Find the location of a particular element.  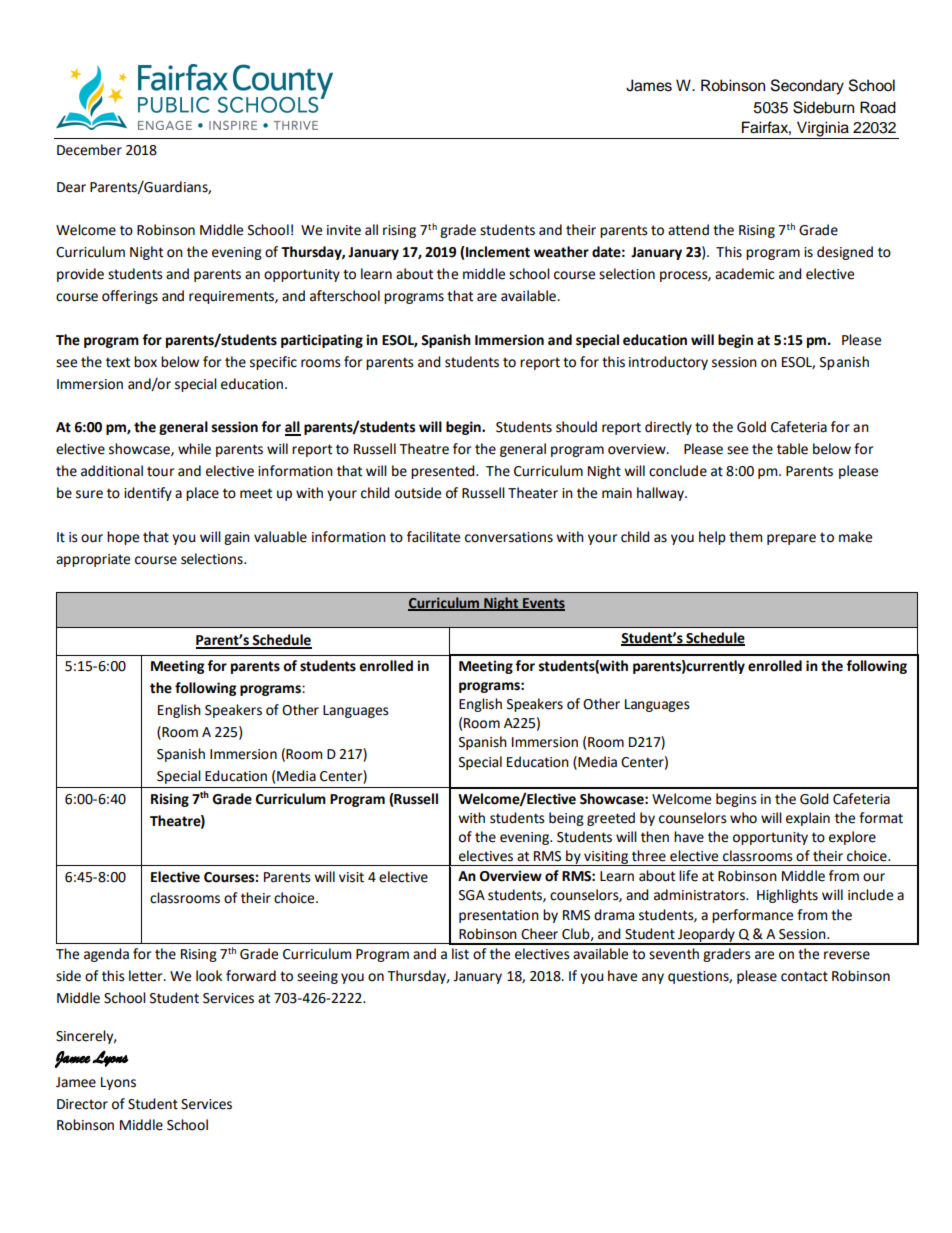

Virginia is located at coordinates (823, 130).
